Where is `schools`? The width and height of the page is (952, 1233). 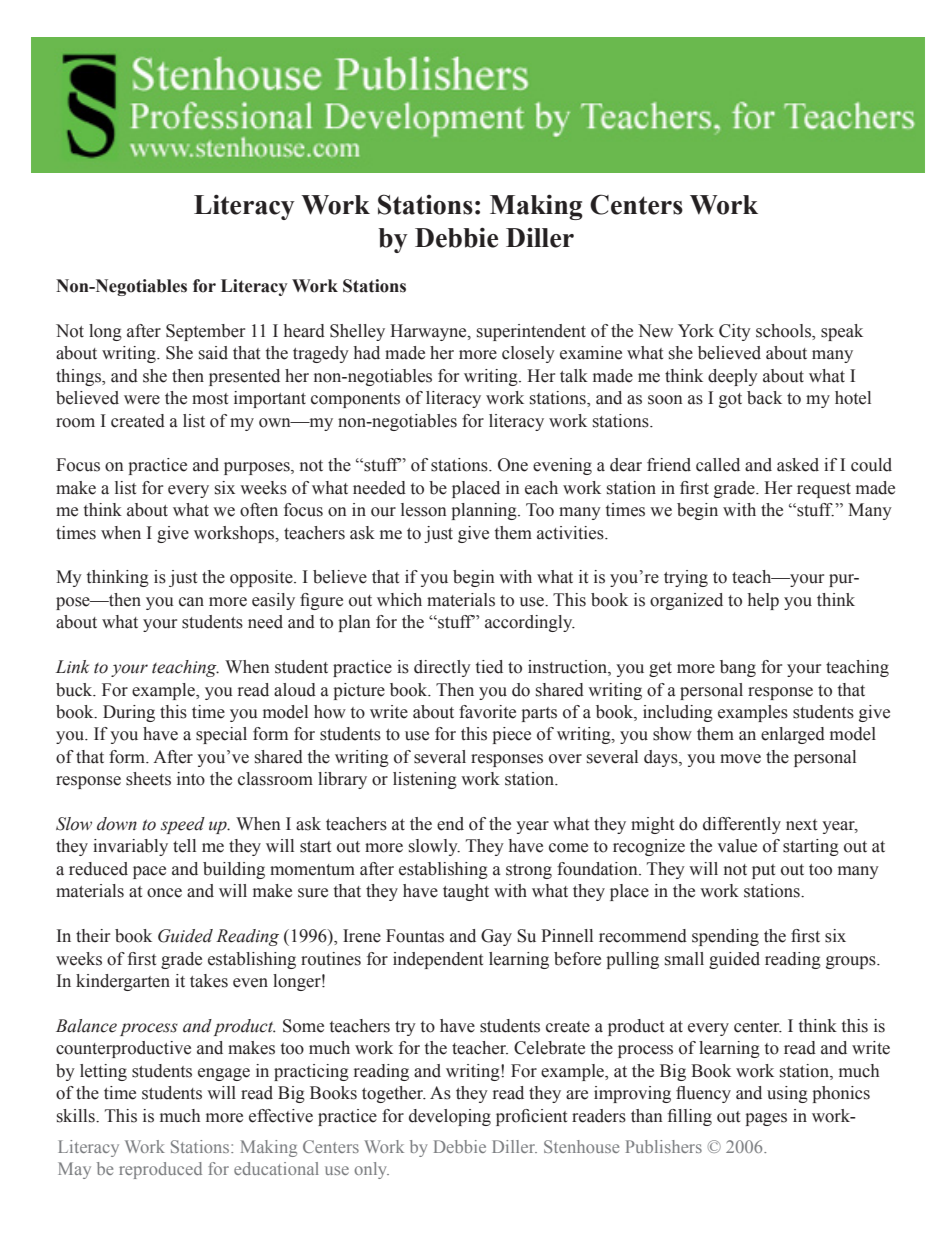 schools is located at coordinates (784, 332).
